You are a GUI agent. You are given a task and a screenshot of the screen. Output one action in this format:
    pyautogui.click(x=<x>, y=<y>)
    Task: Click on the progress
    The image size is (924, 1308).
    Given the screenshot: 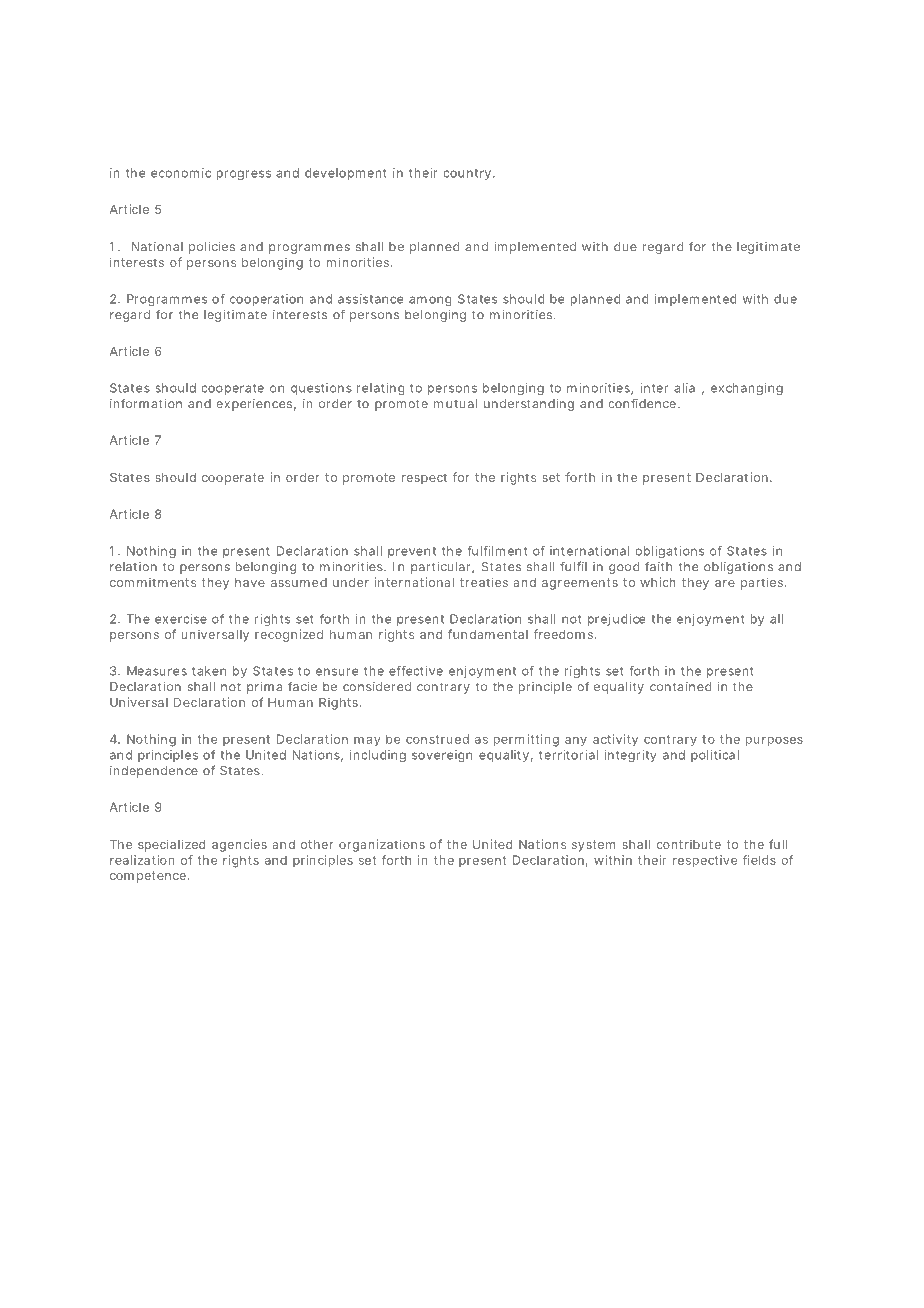 What is the action you would take?
    pyautogui.click(x=244, y=175)
